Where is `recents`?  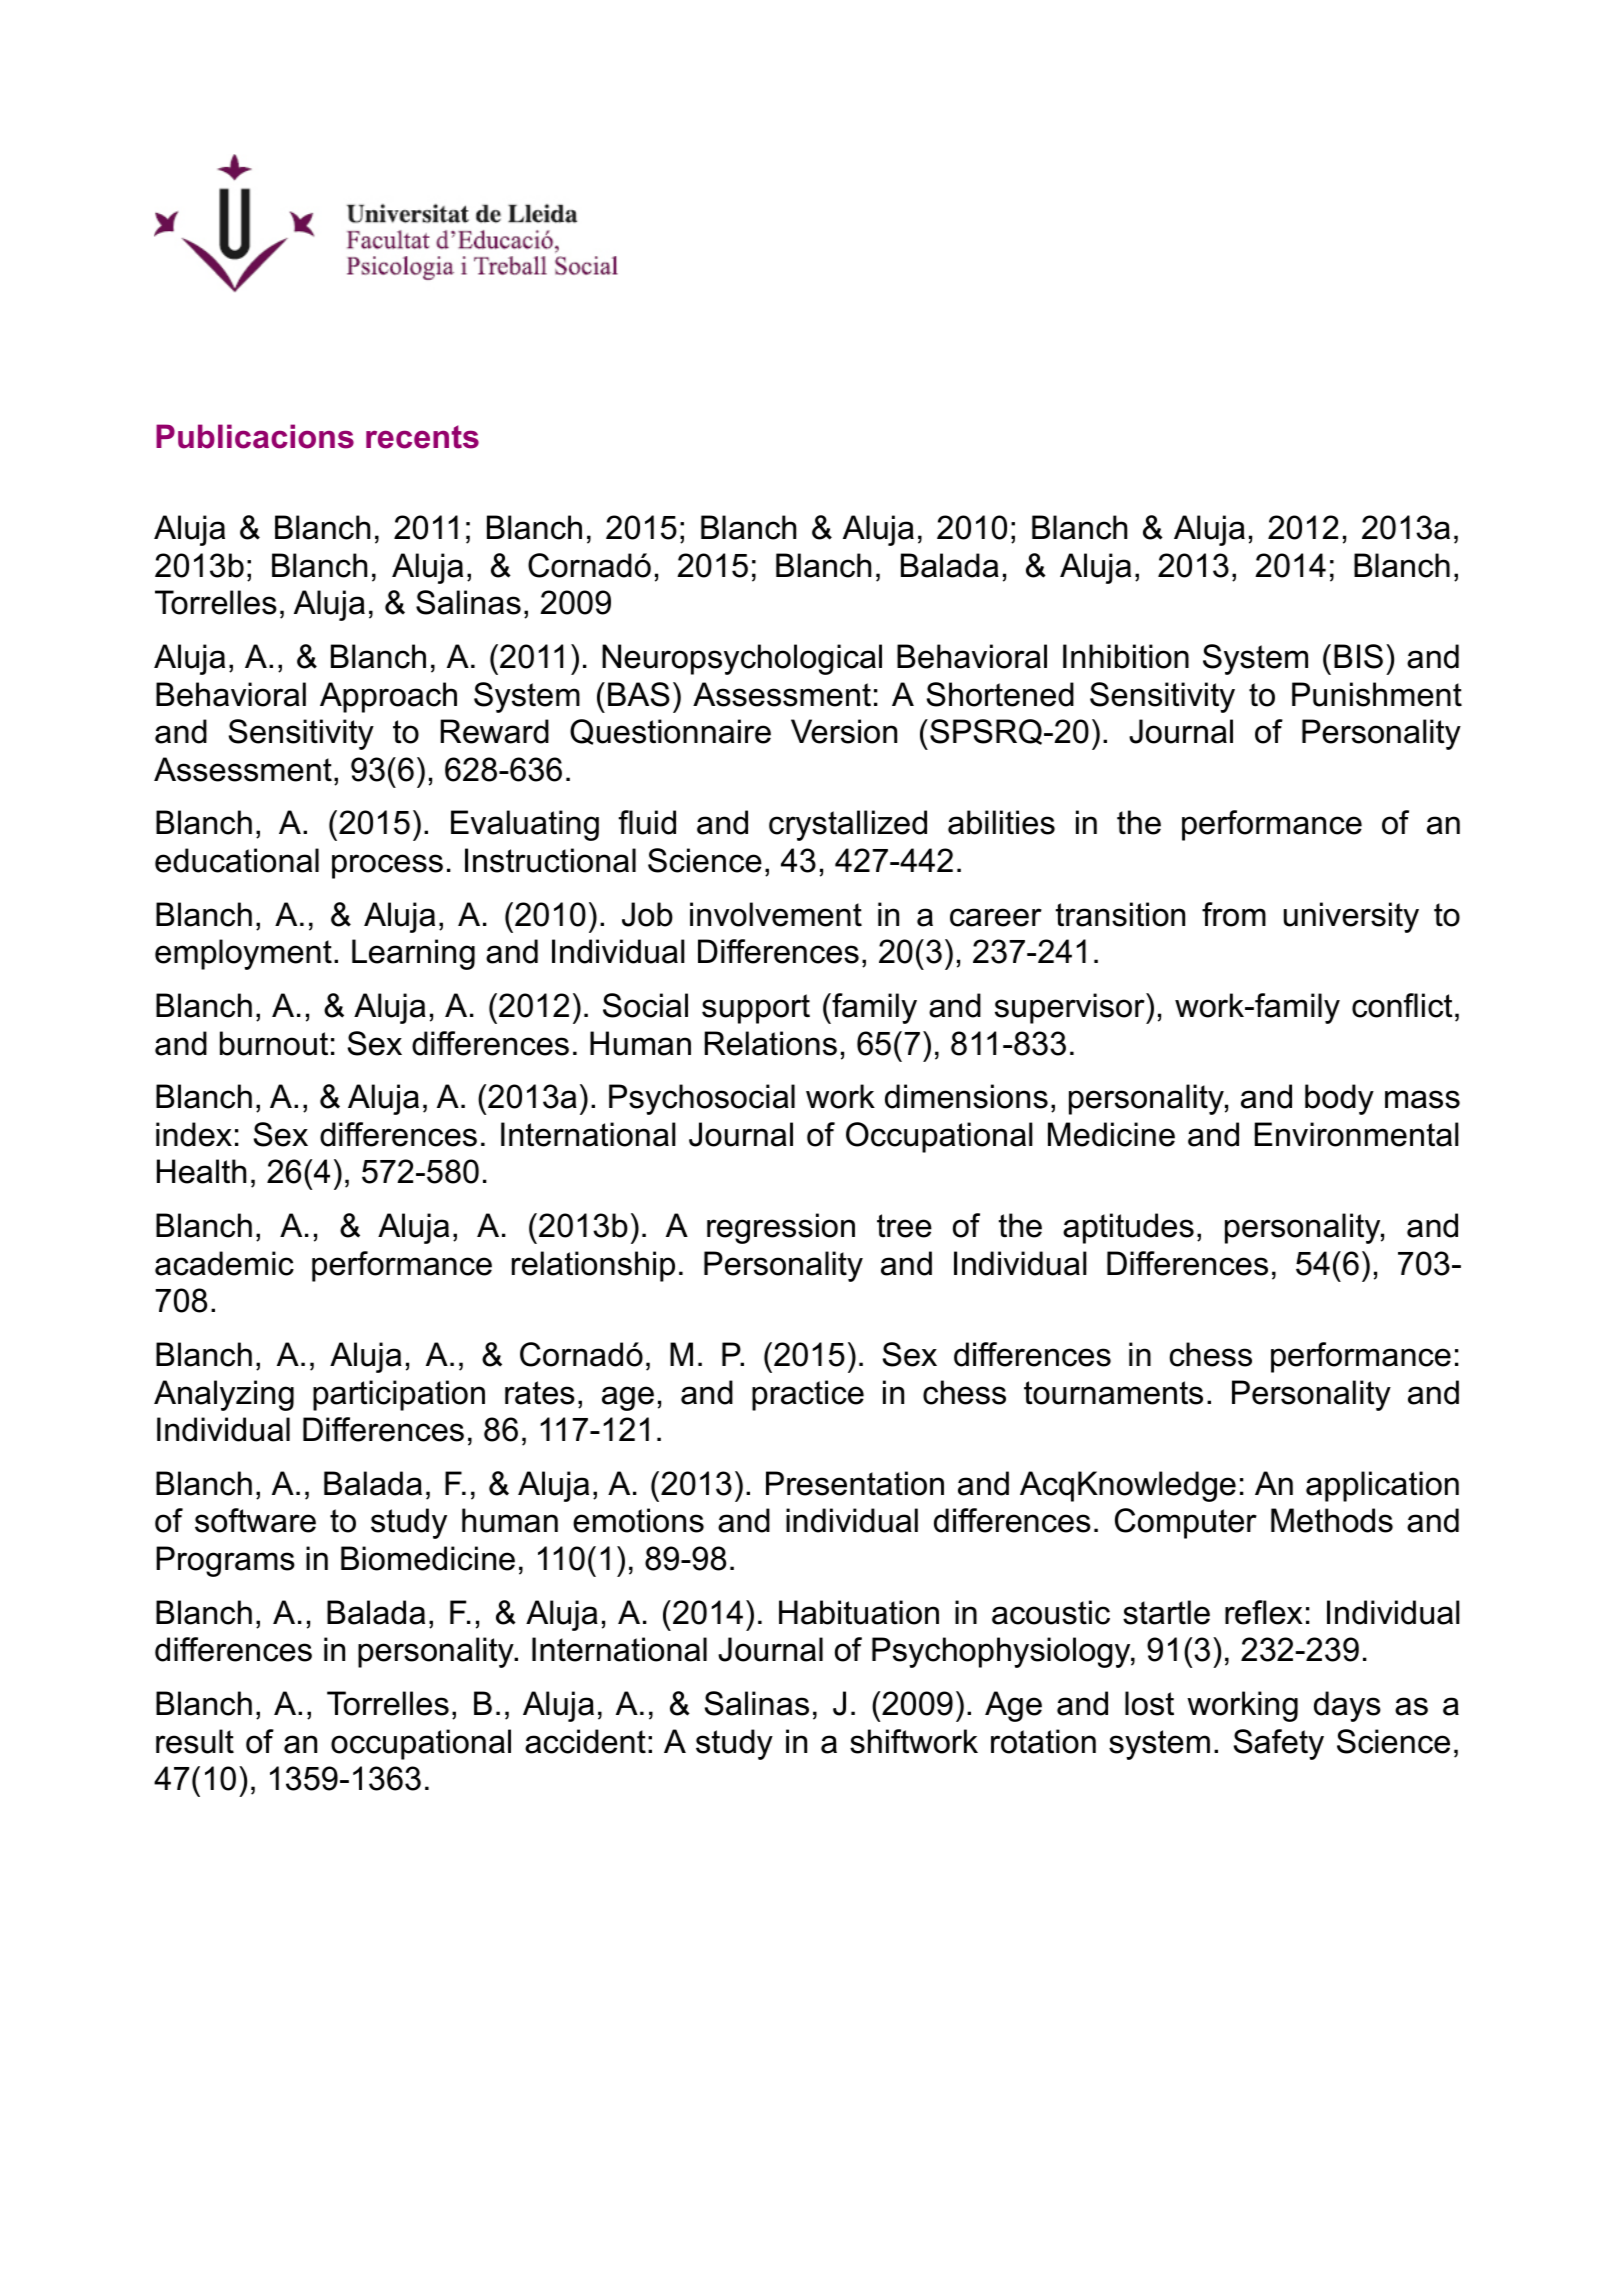 recents is located at coordinates (422, 437).
